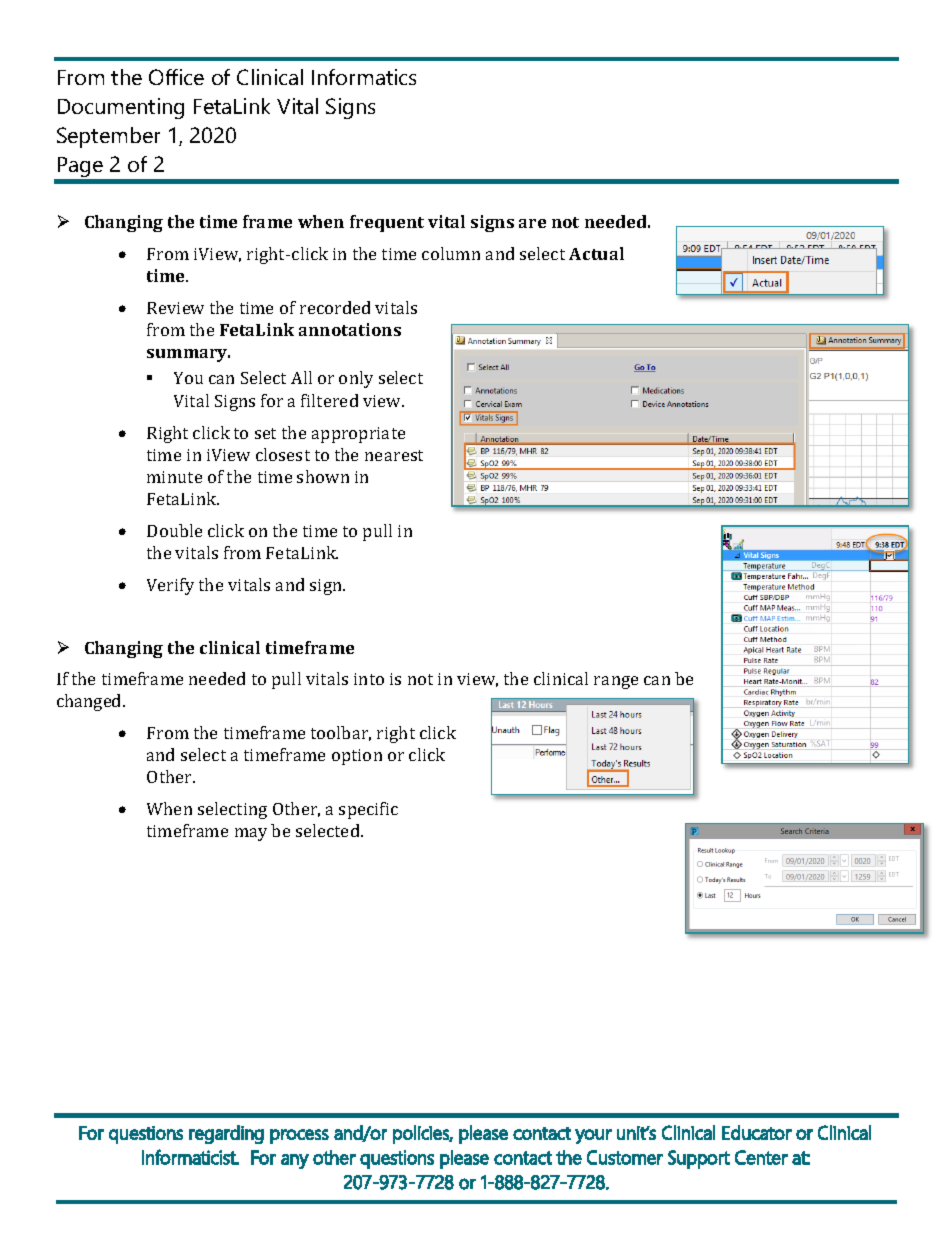 This document has width=952, height=1233. What do you see at coordinates (226, 1134) in the document?
I see `regarding` at bounding box center [226, 1134].
